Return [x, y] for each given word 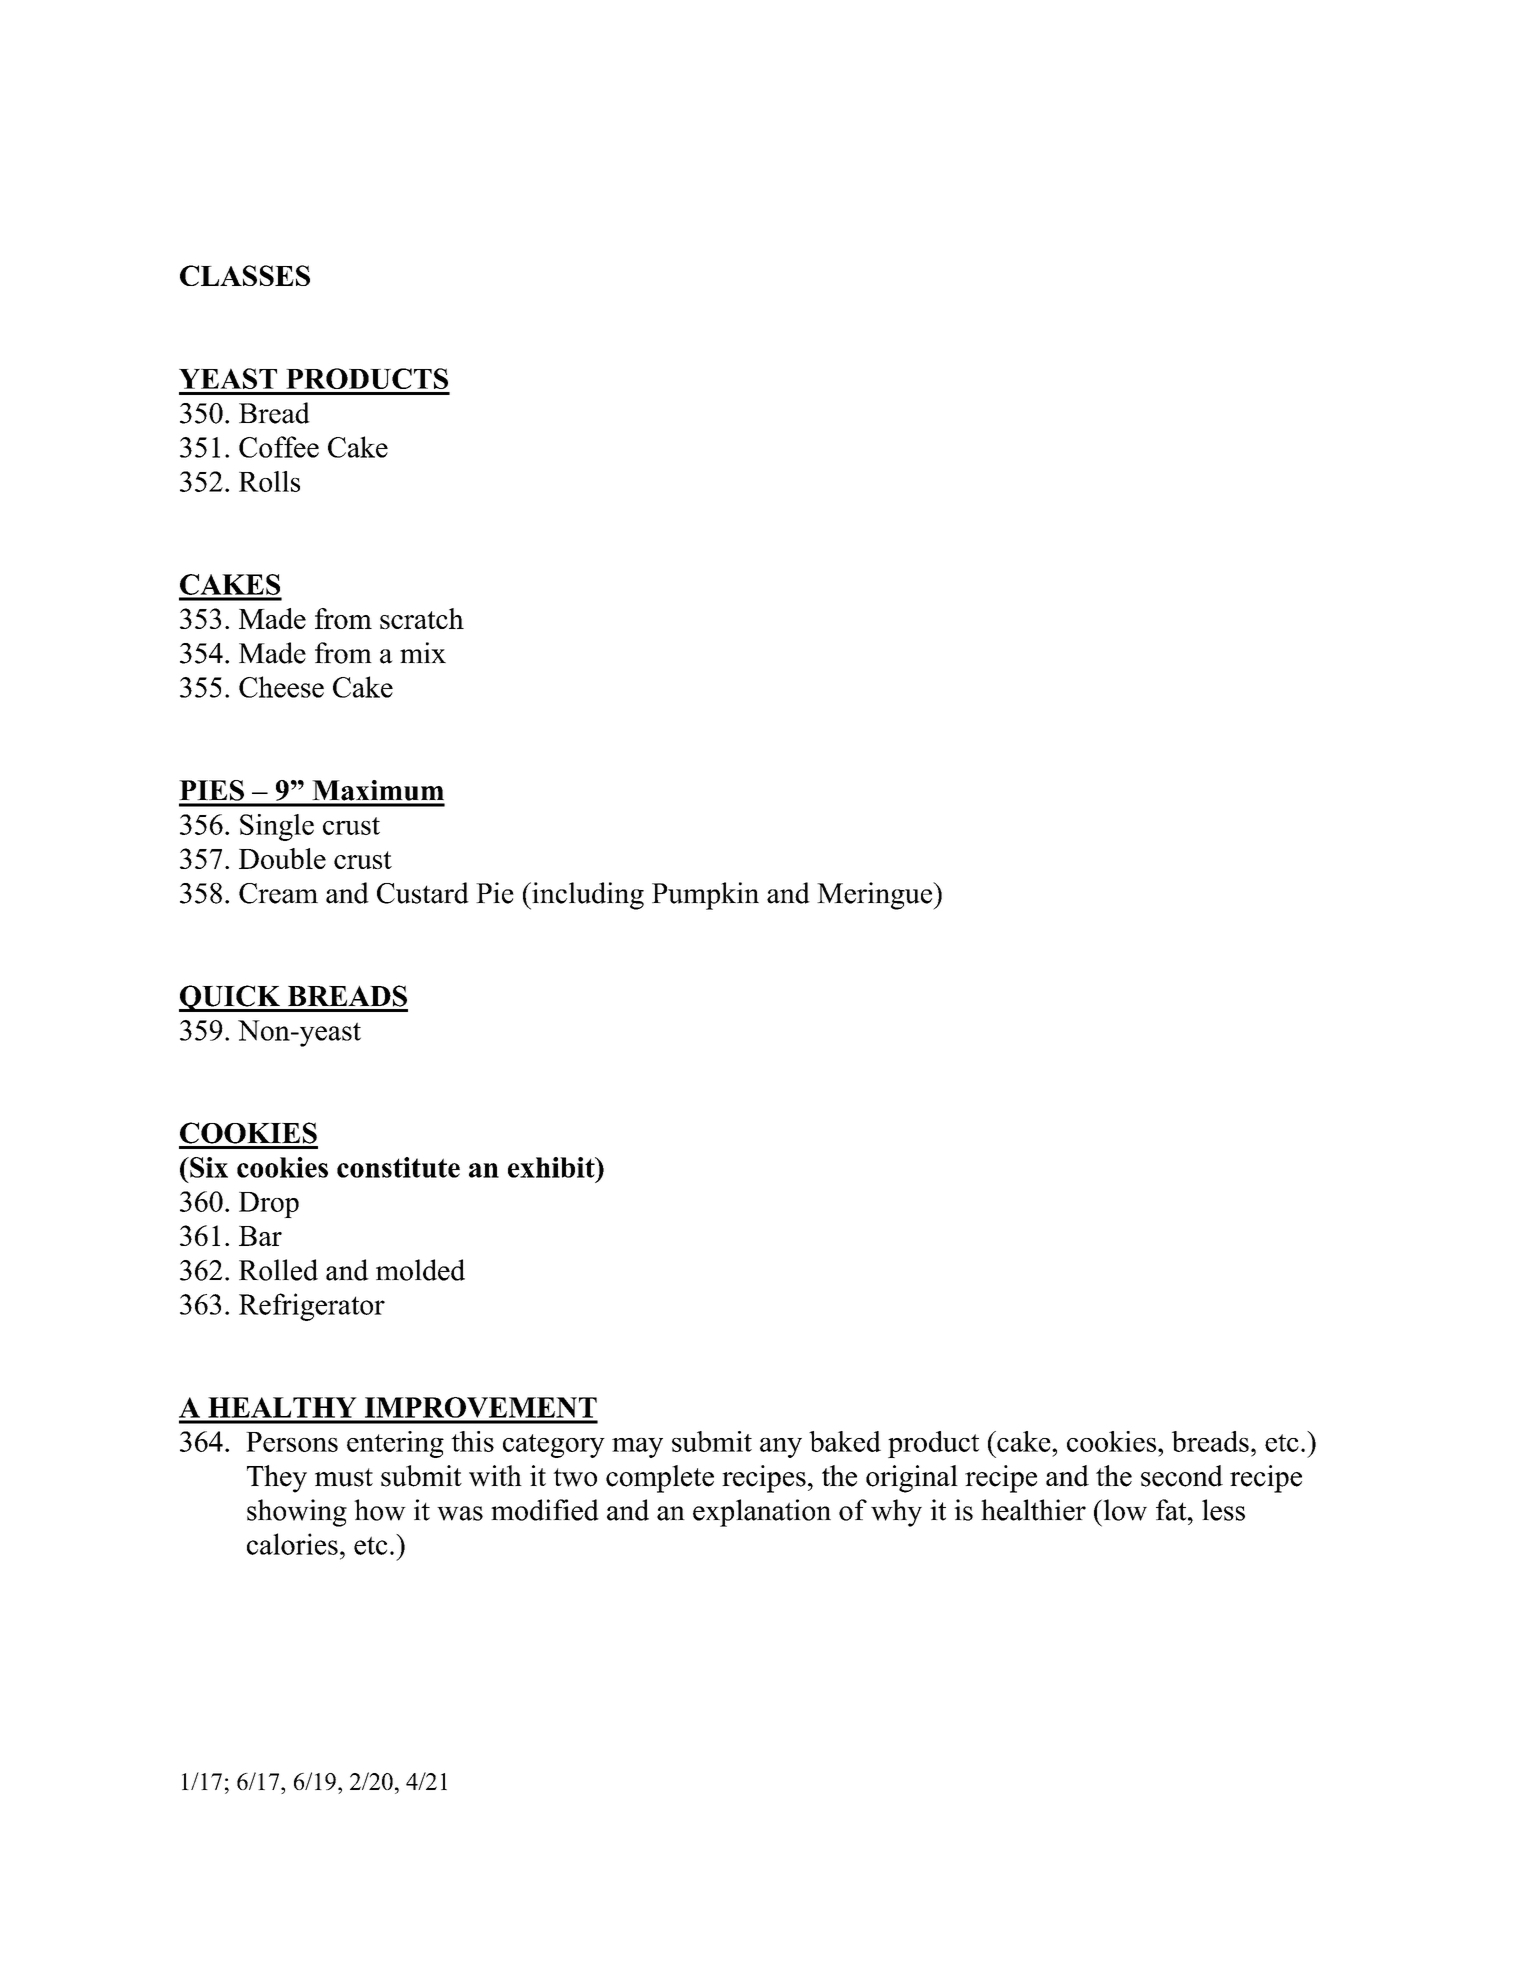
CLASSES [245, 275]
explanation [762, 1513]
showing [297, 1513]
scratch [422, 618]
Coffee [279, 447]
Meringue [876, 896]
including [587, 896]
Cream [278, 893]
